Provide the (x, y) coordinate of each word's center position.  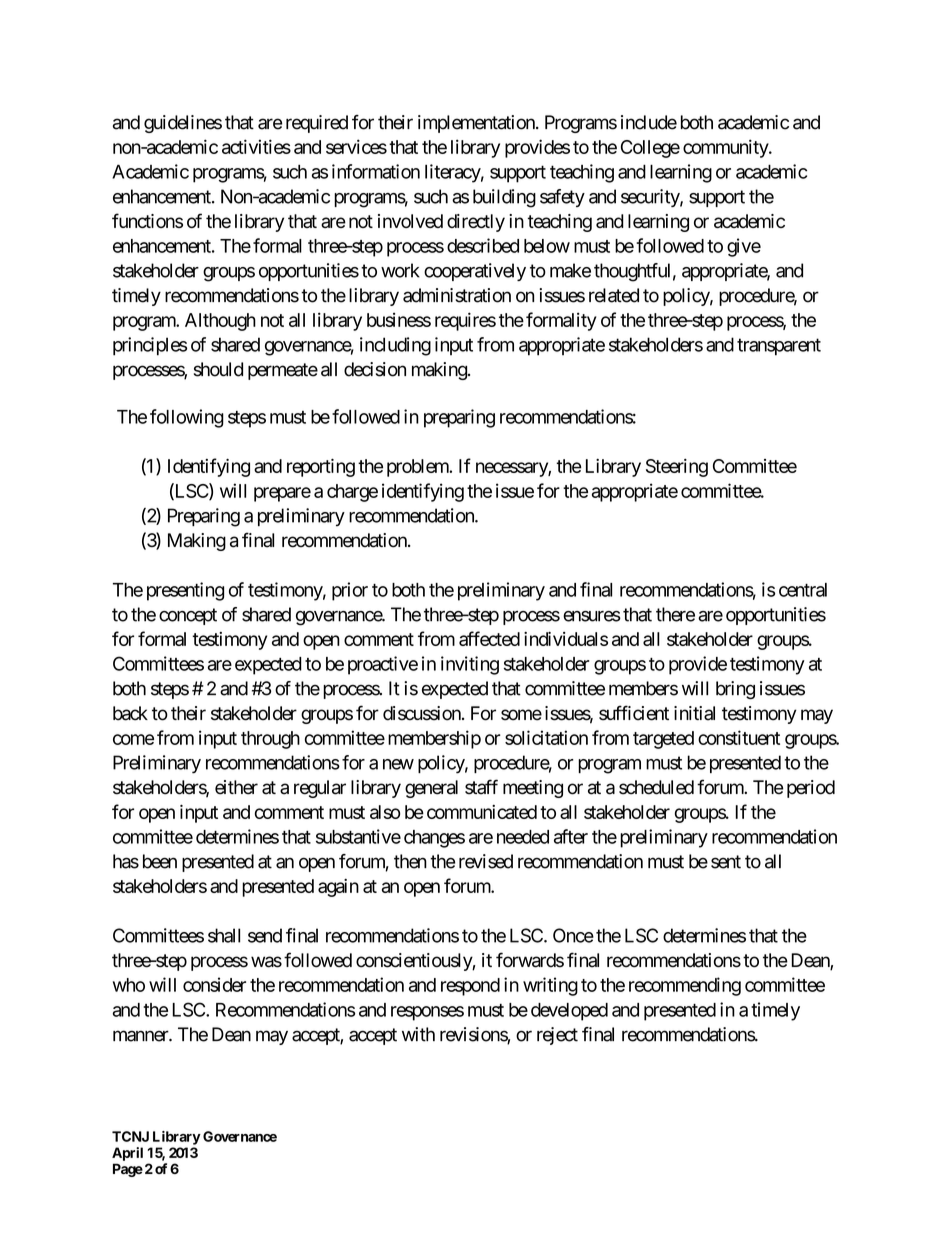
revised (486, 861)
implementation (477, 124)
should (218, 369)
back (130, 713)
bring (735, 690)
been (160, 861)
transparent (779, 347)
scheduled (656, 787)
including (395, 346)
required (317, 124)
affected (489, 638)
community (726, 148)
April (127, 1154)
